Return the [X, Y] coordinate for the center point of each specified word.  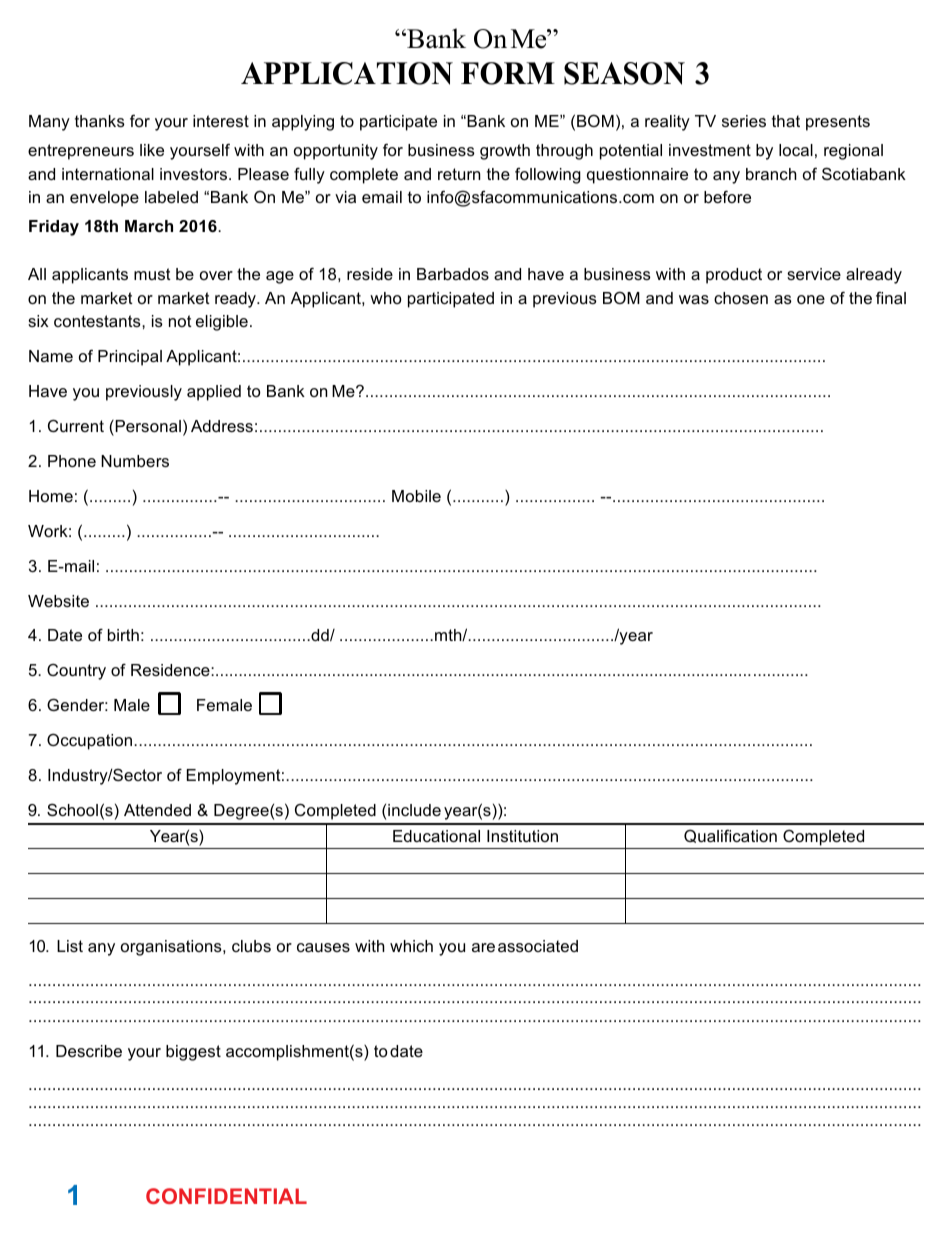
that [786, 121]
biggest [193, 1053]
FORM [508, 73]
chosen [741, 298]
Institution [522, 836]
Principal [130, 358]
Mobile [416, 496]
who [386, 298]
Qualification [730, 836]
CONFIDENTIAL [226, 1196]
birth [123, 635]
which [411, 946]
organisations [172, 948]
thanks [100, 121]
